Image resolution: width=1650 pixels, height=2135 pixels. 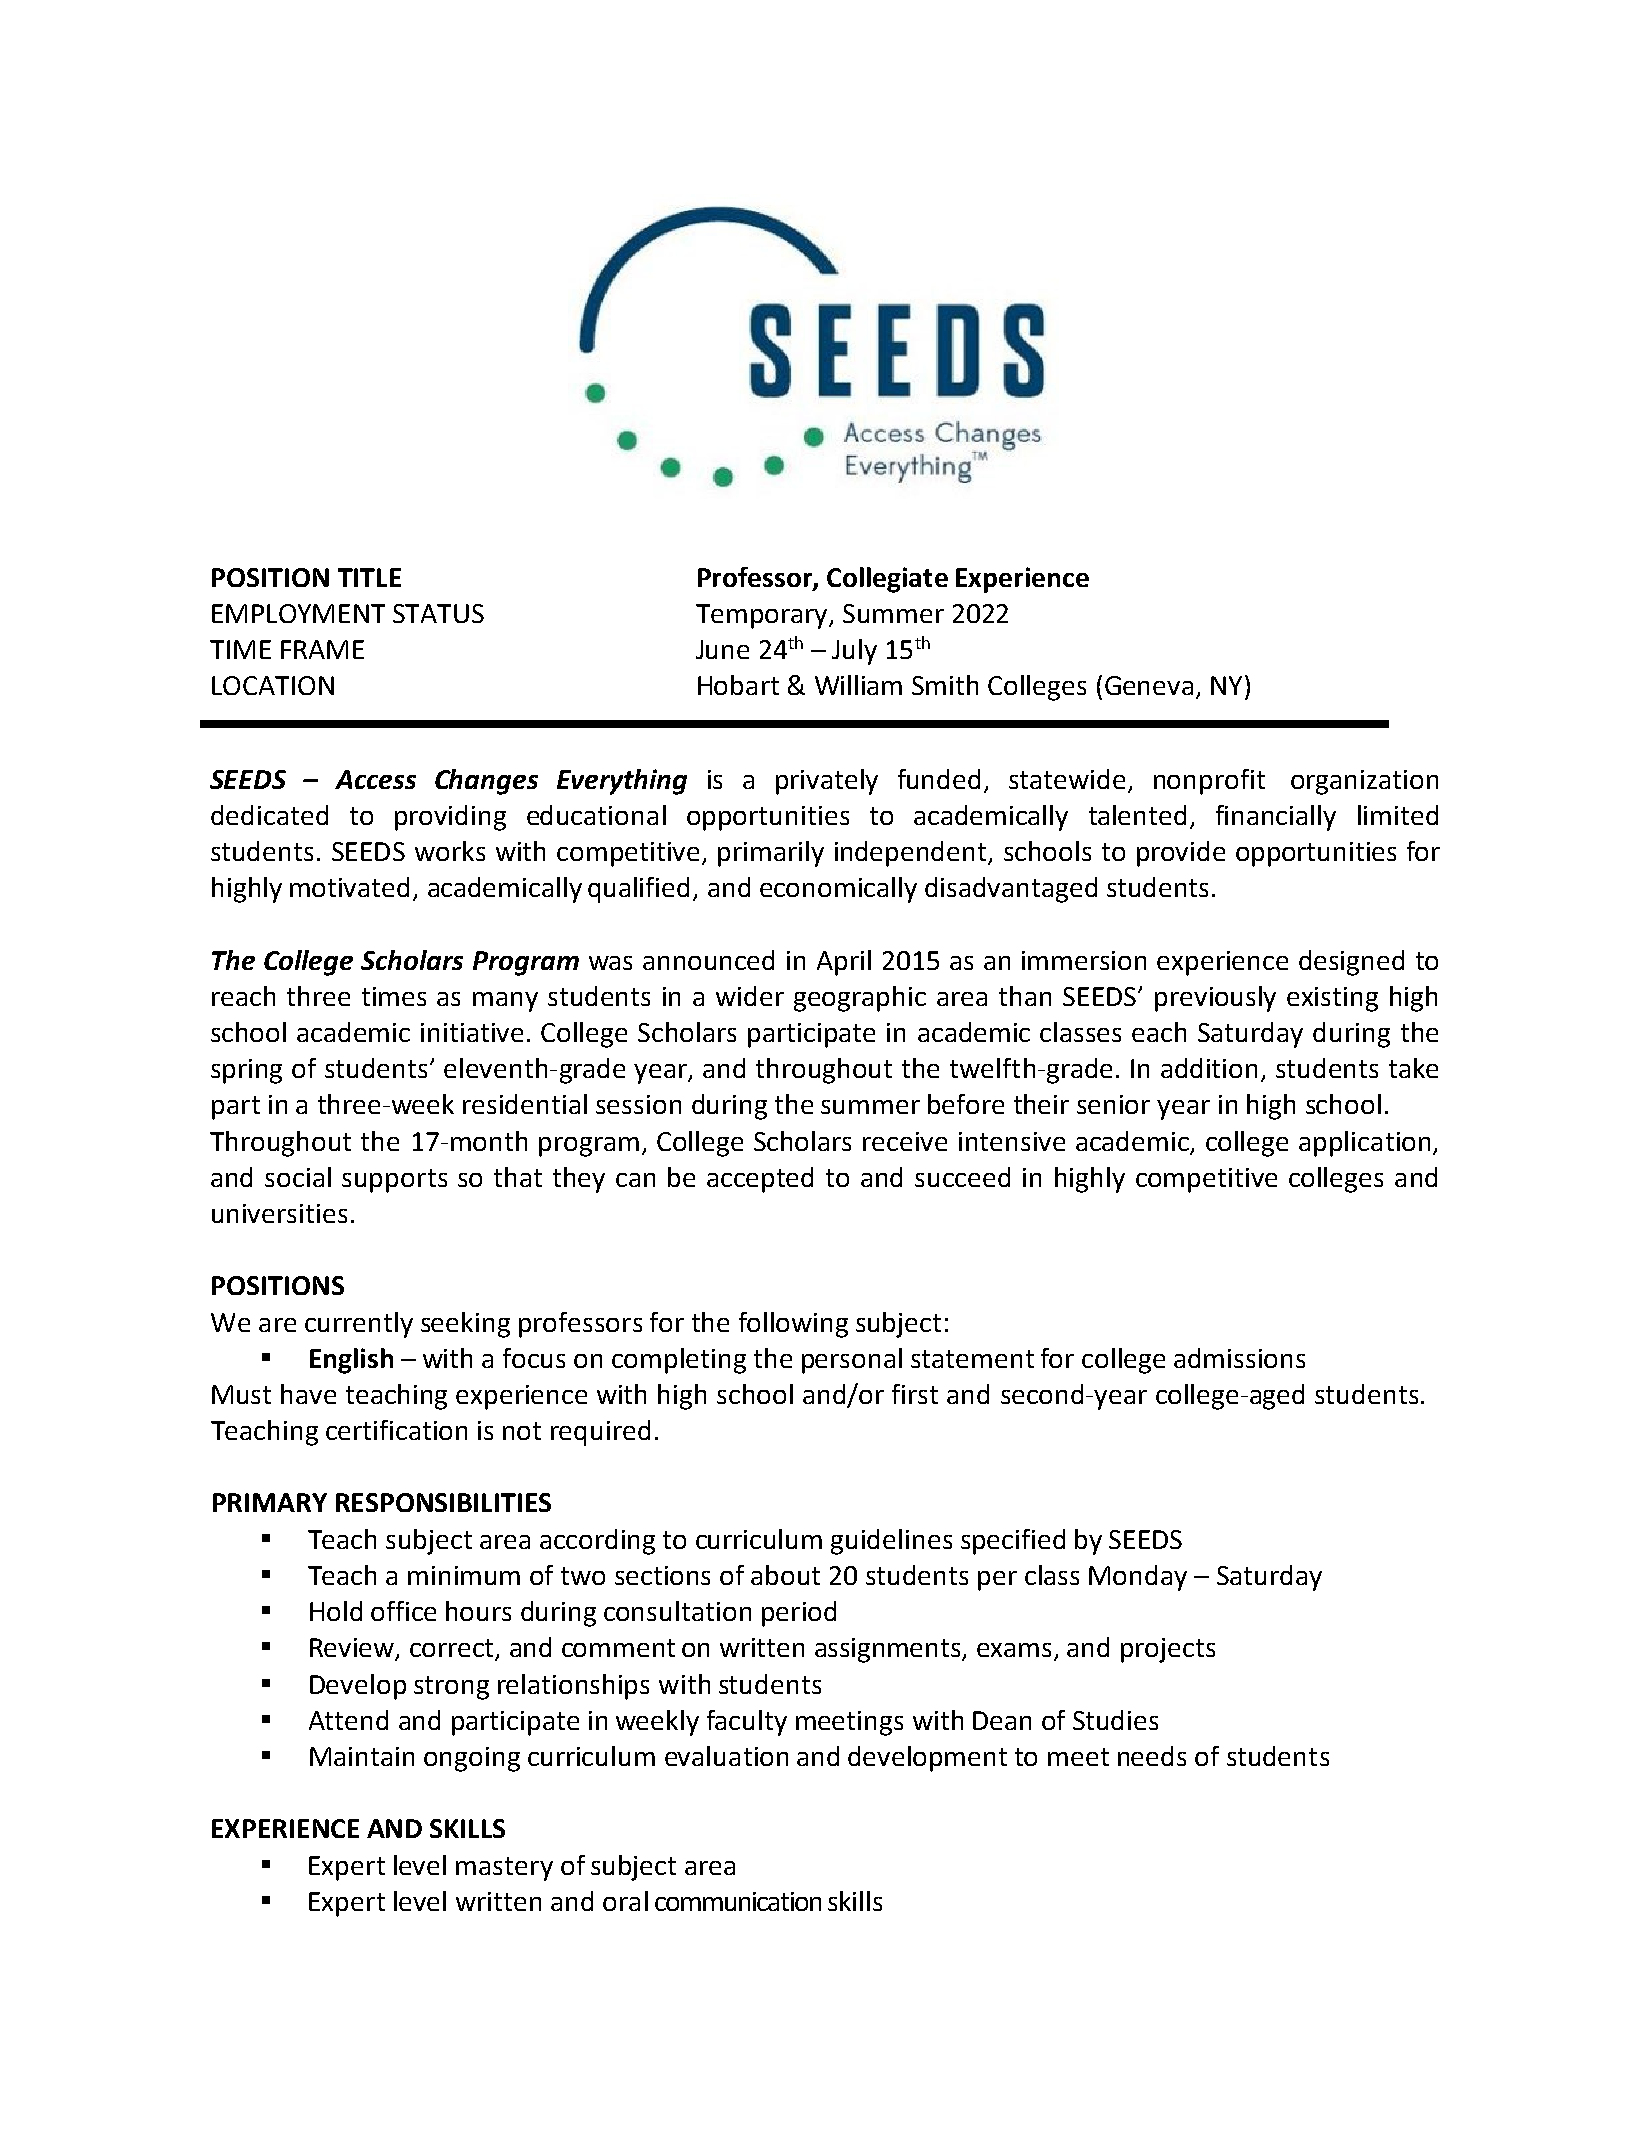 What do you see at coordinates (1149, 685) in the document?
I see `Geneva` at bounding box center [1149, 685].
